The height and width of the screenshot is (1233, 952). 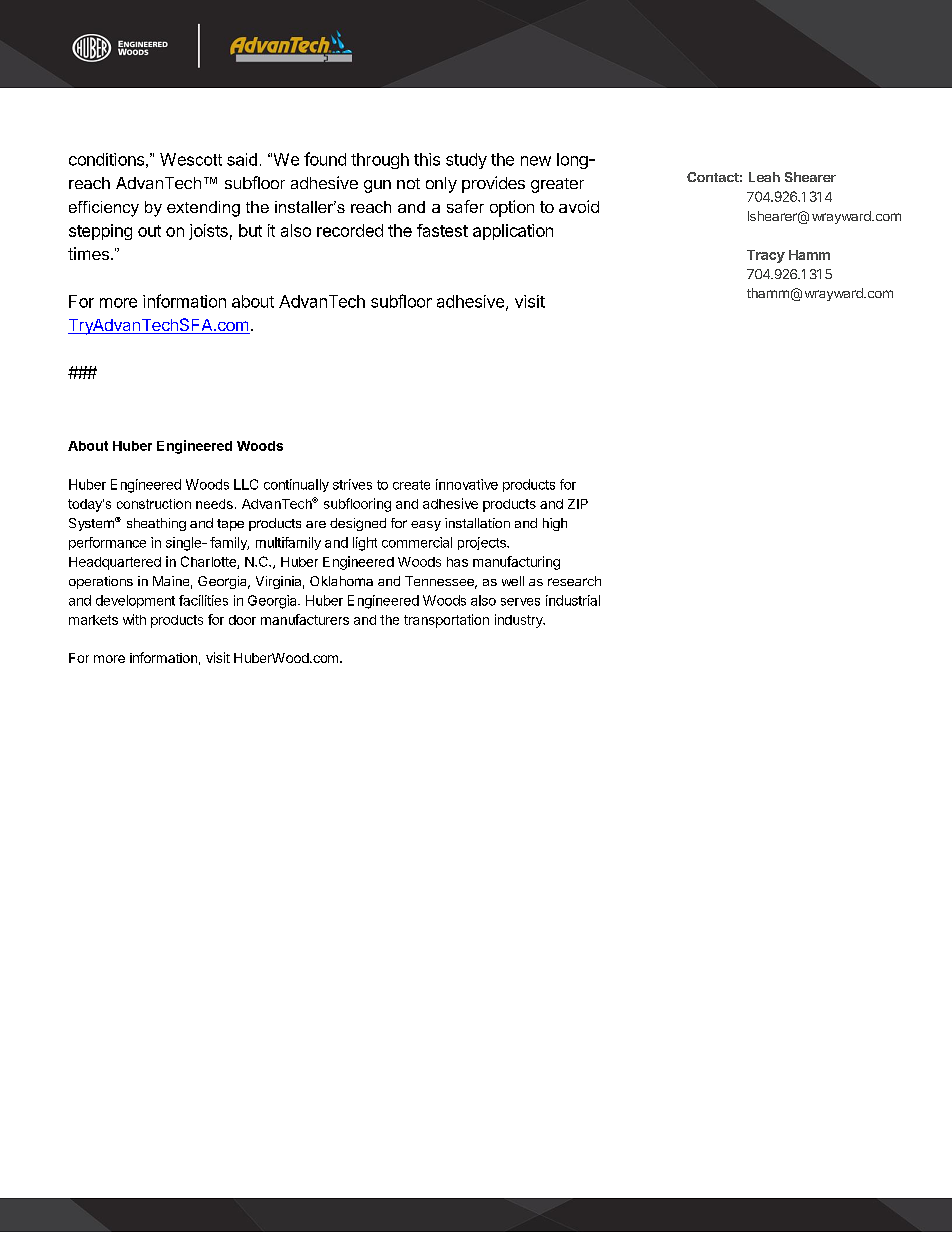 What do you see at coordinates (106, 159) in the screenshot?
I see `conditions` at bounding box center [106, 159].
